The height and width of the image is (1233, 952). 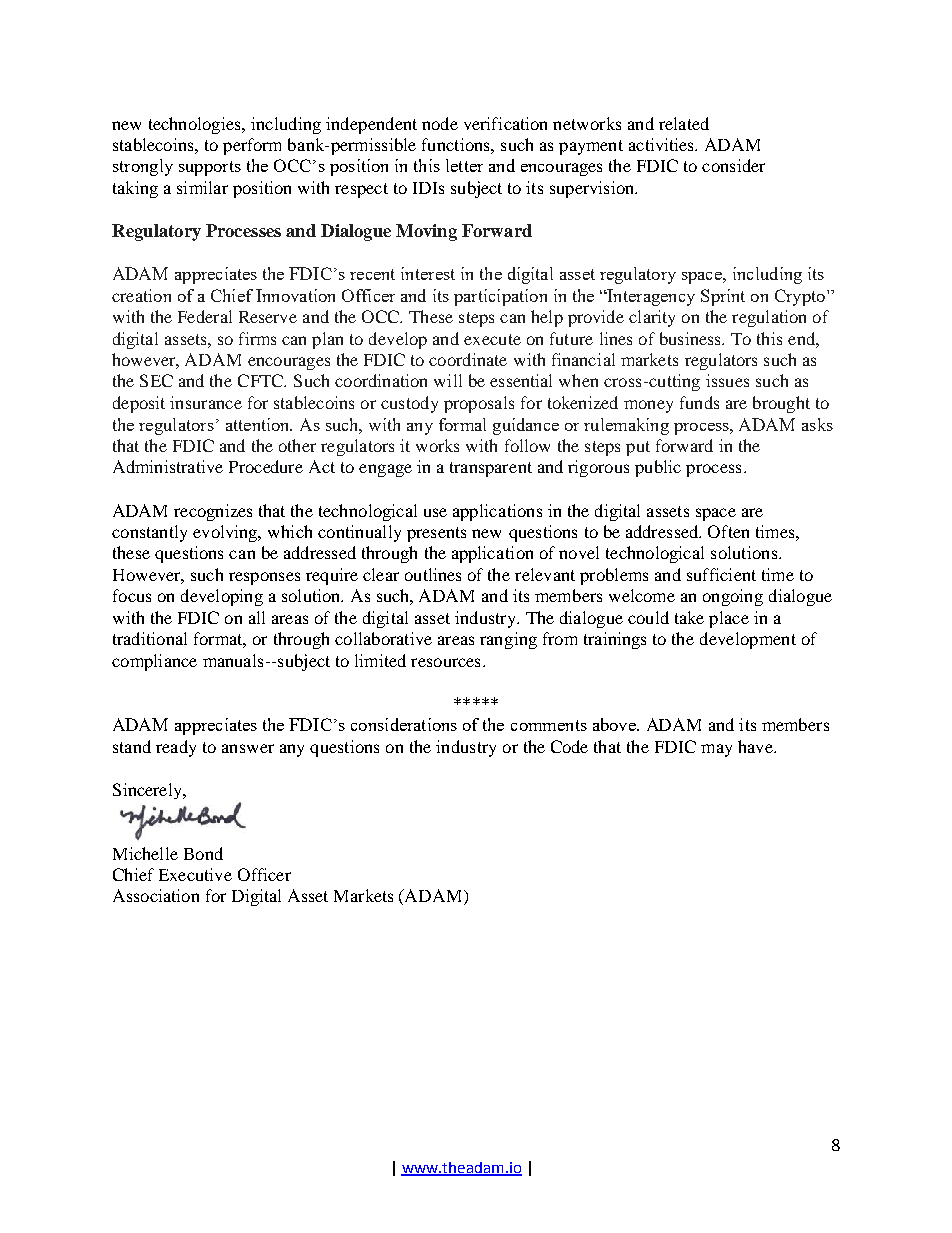 What do you see at coordinates (699, 402) in the image?
I see `funds` at bounding box center [699, 402].
